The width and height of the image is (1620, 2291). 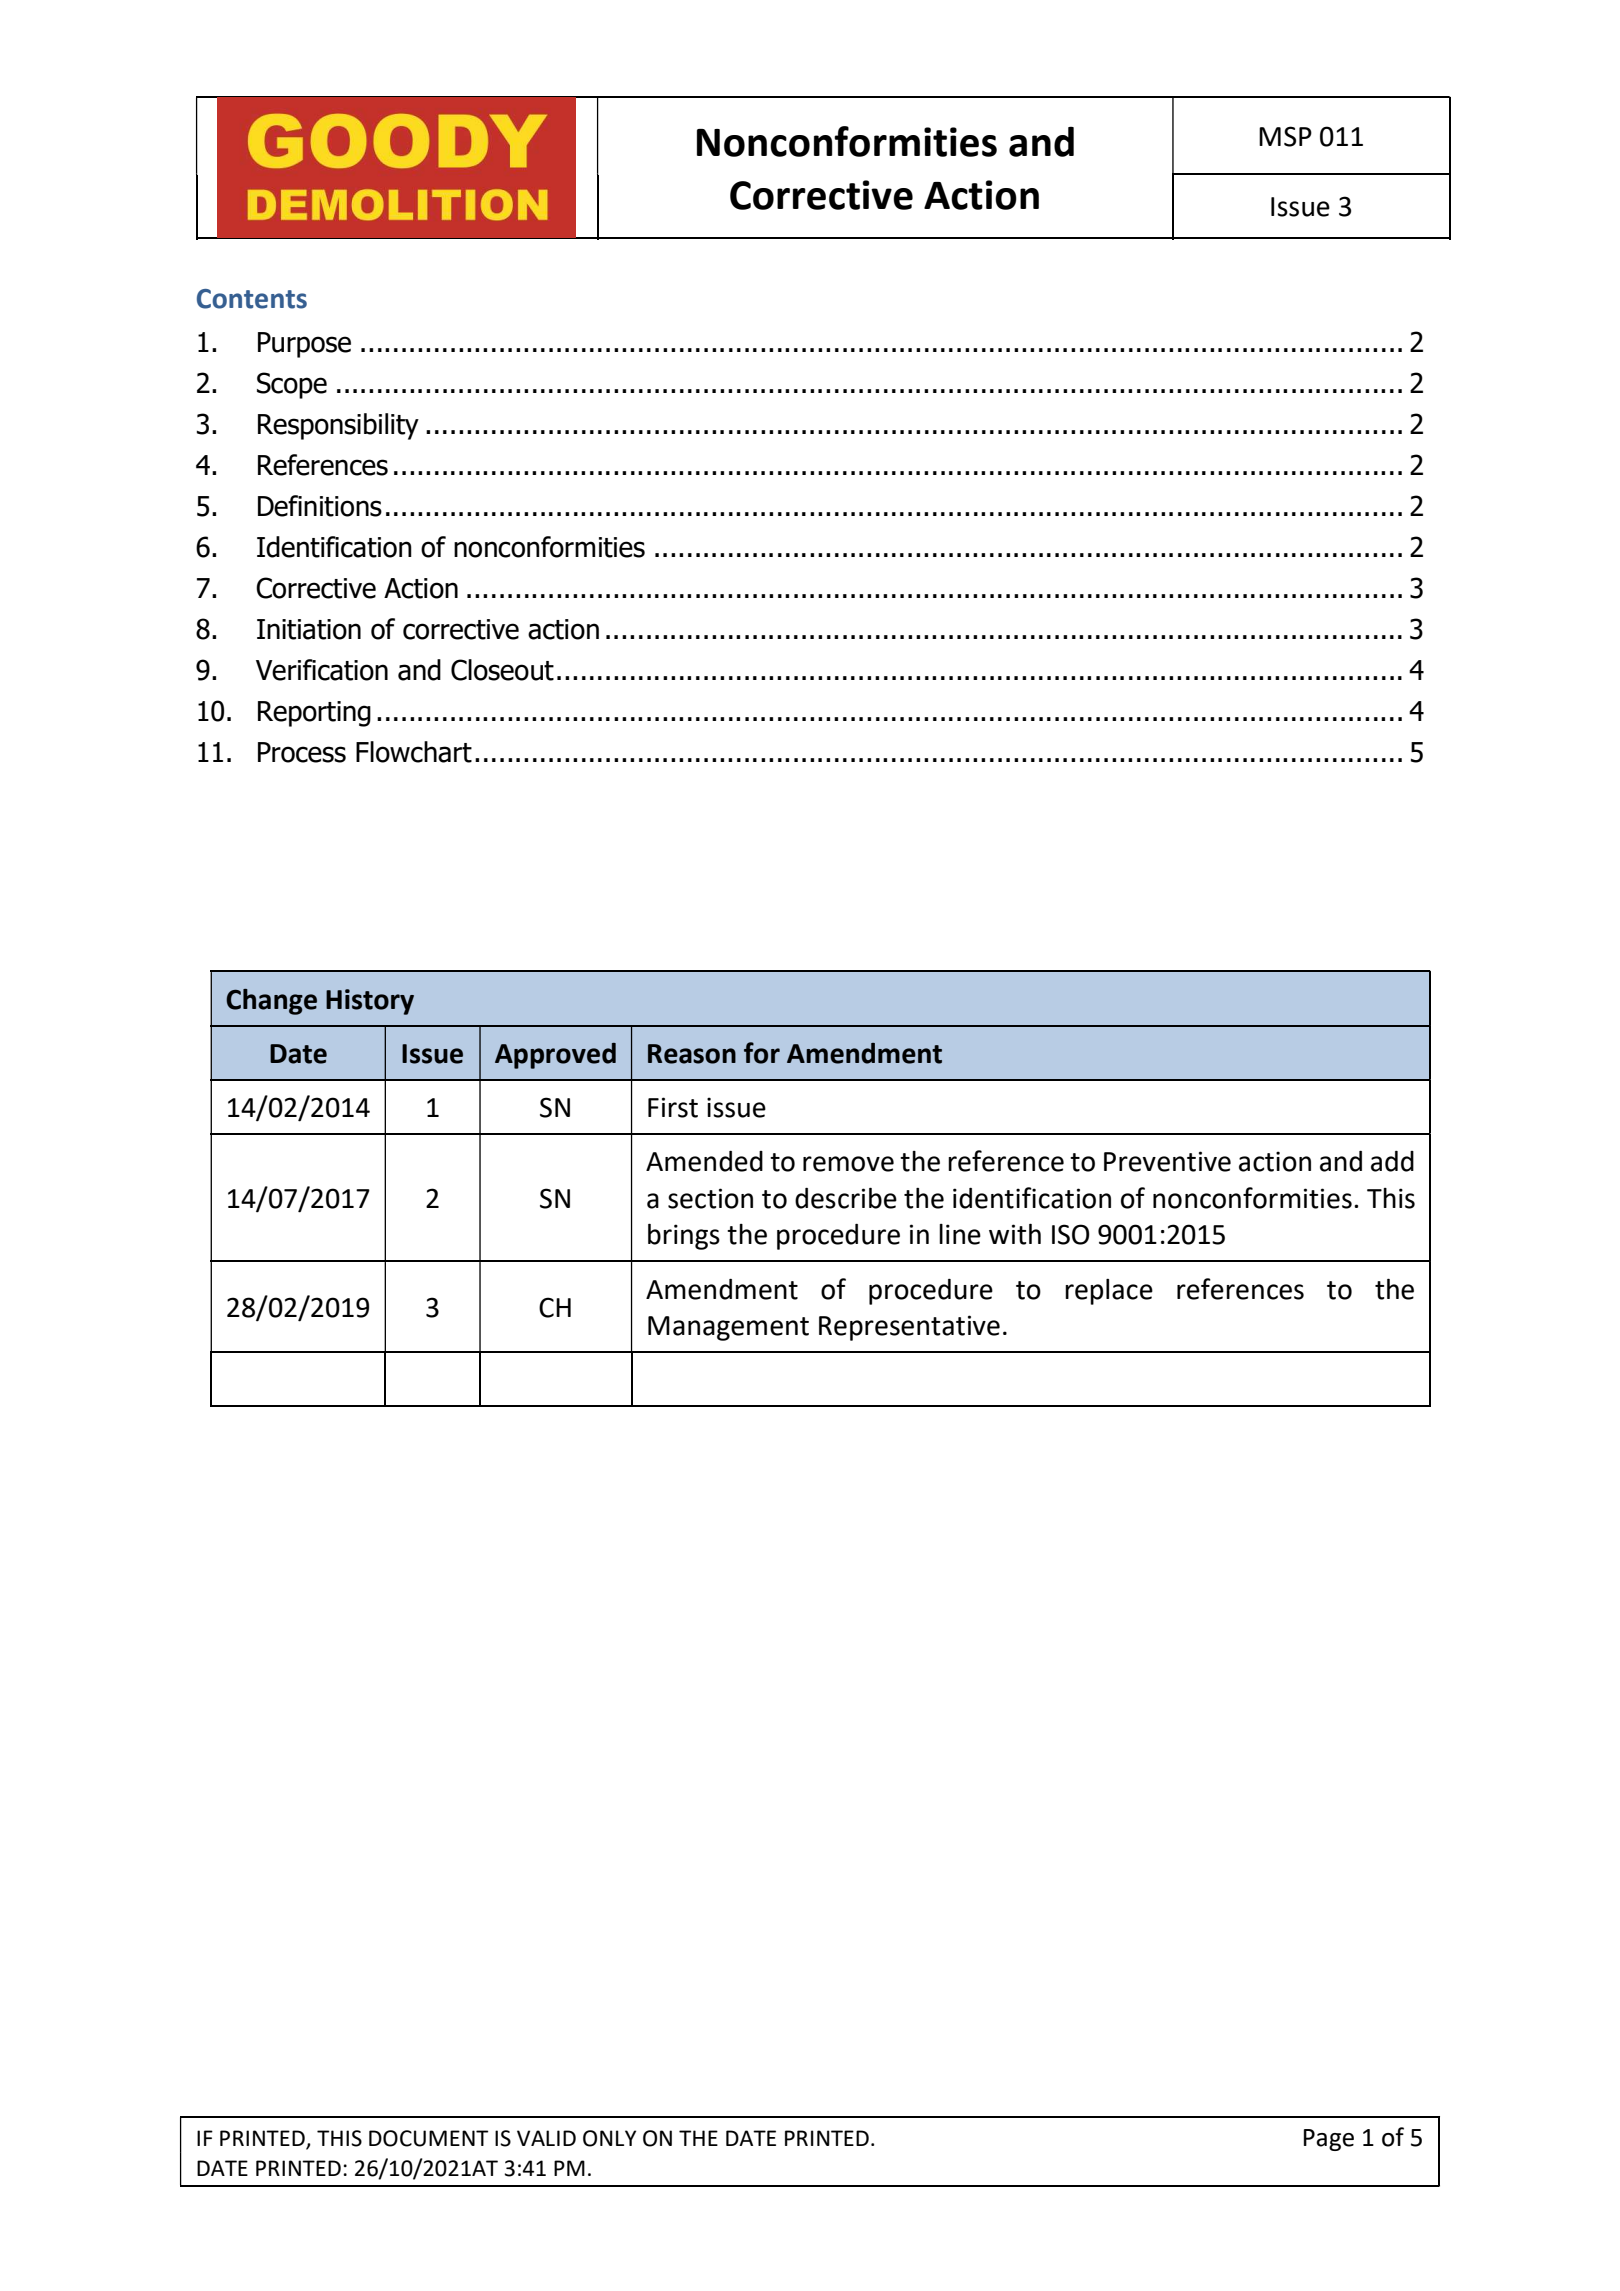 I want to click on DOCUMENT, so click(x=428, y=2138).
